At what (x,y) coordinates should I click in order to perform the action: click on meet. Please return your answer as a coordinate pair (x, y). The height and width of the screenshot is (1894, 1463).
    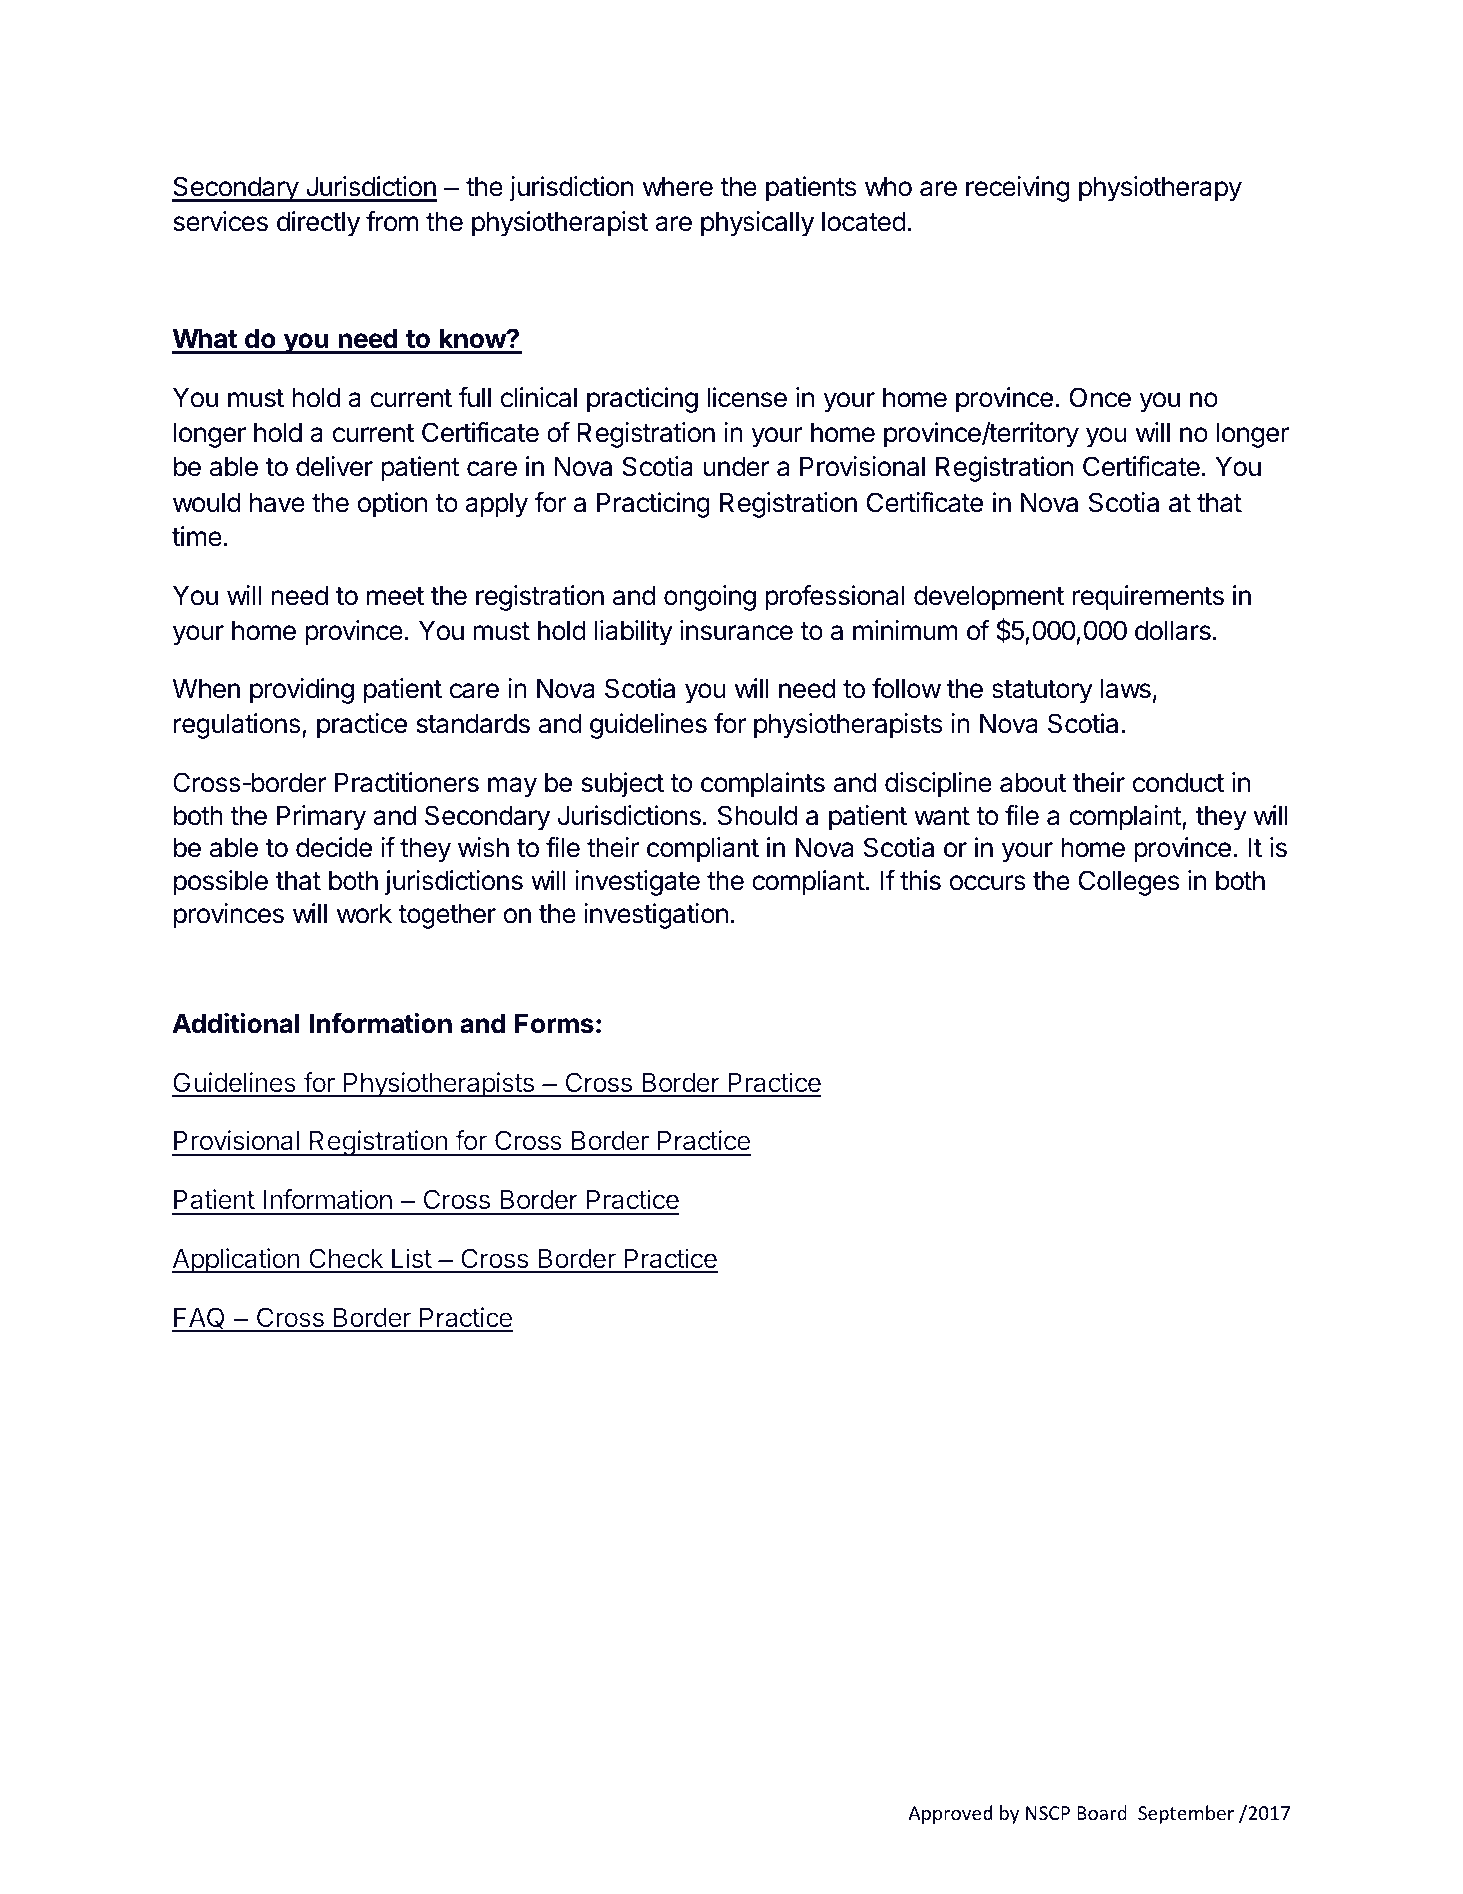
    Looking at the image, I should click on (395, 596).
